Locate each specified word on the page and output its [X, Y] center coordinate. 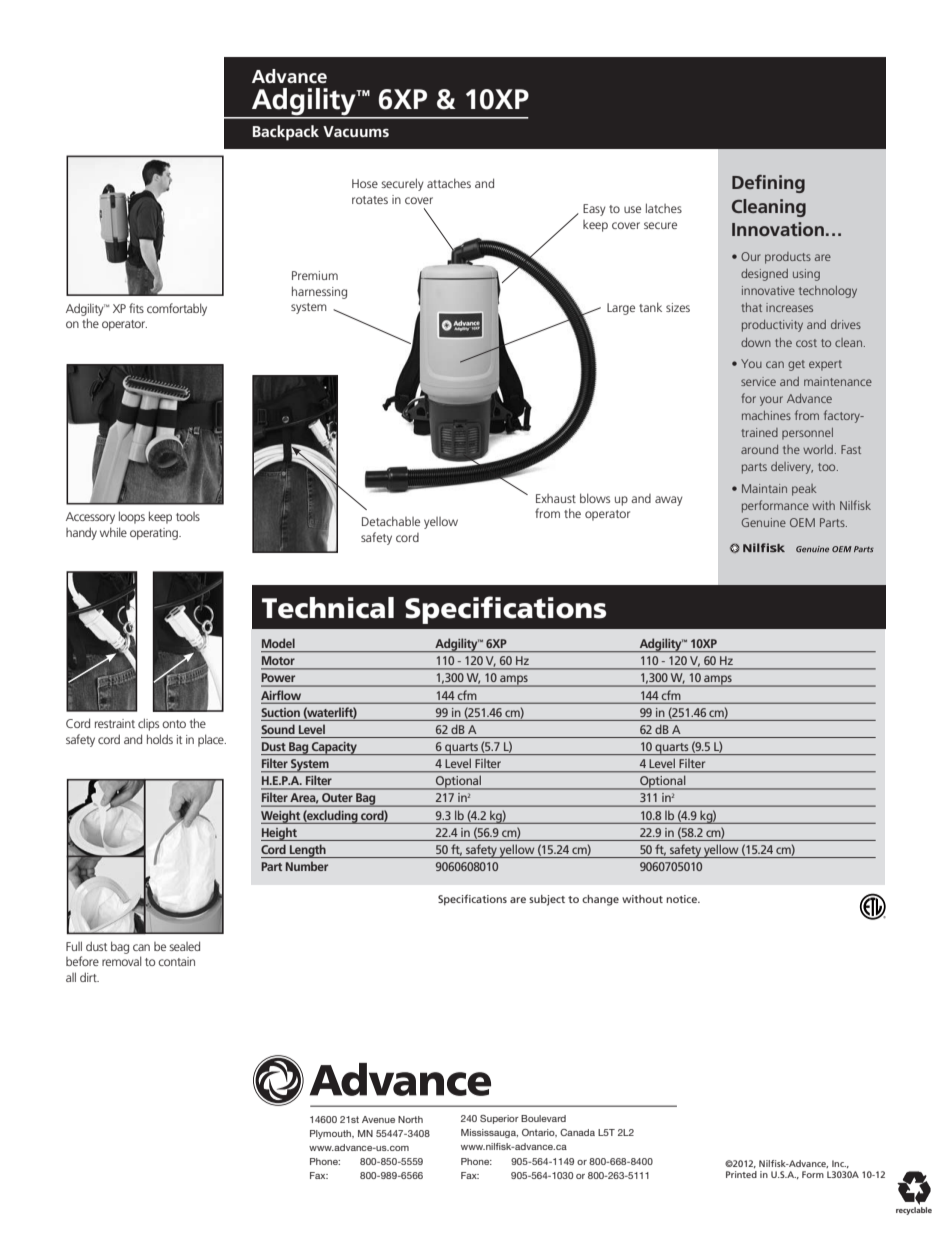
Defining [768, 184]
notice [682, 899]
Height [280, 834]
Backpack [286, 133]
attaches [449, 183]
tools [188, 516]
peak [804, 490]
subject [547, 900]
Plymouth [332, 1134]
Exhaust [556, 498]
